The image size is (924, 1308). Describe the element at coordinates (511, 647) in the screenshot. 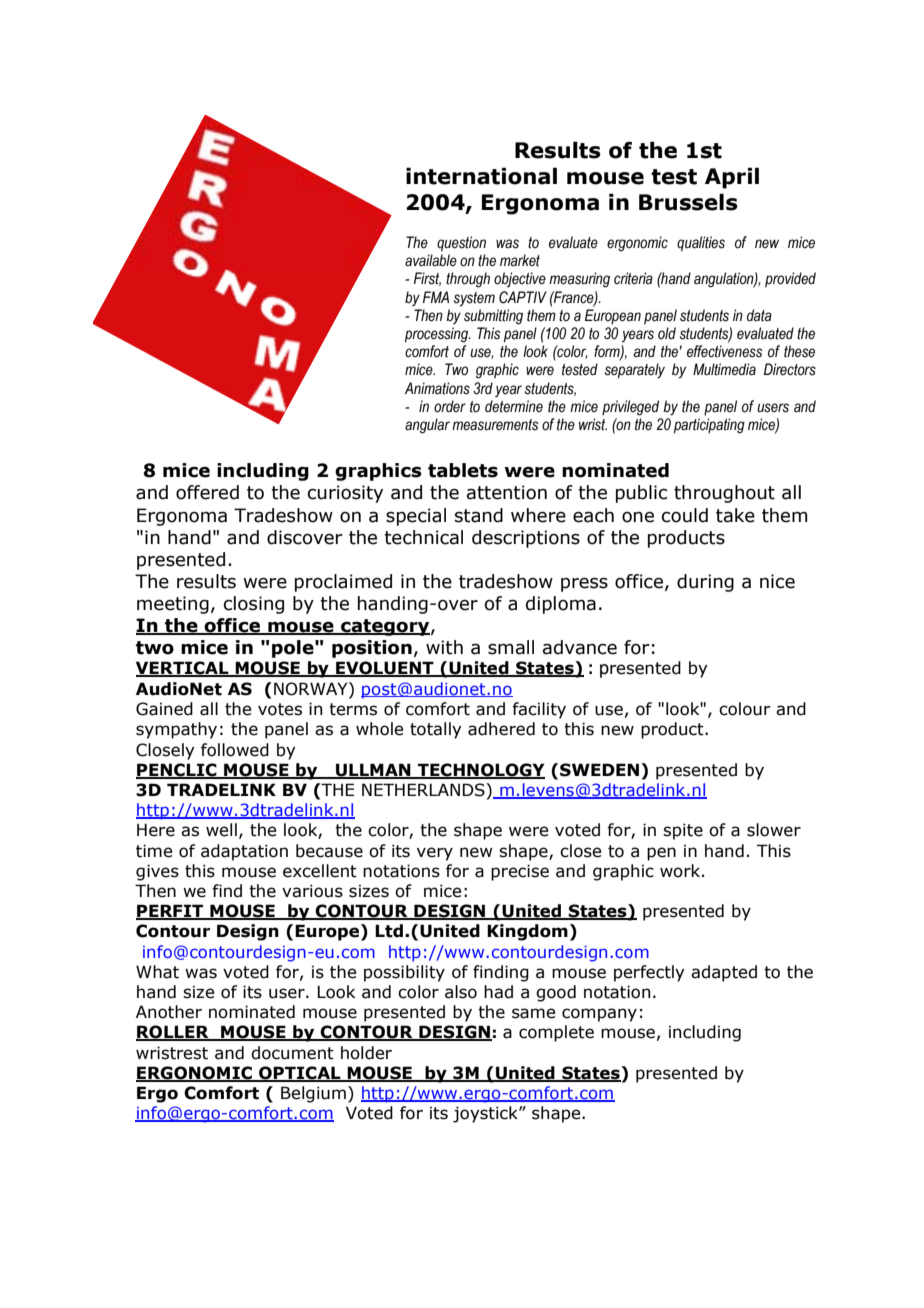

I see `small` at that location.
